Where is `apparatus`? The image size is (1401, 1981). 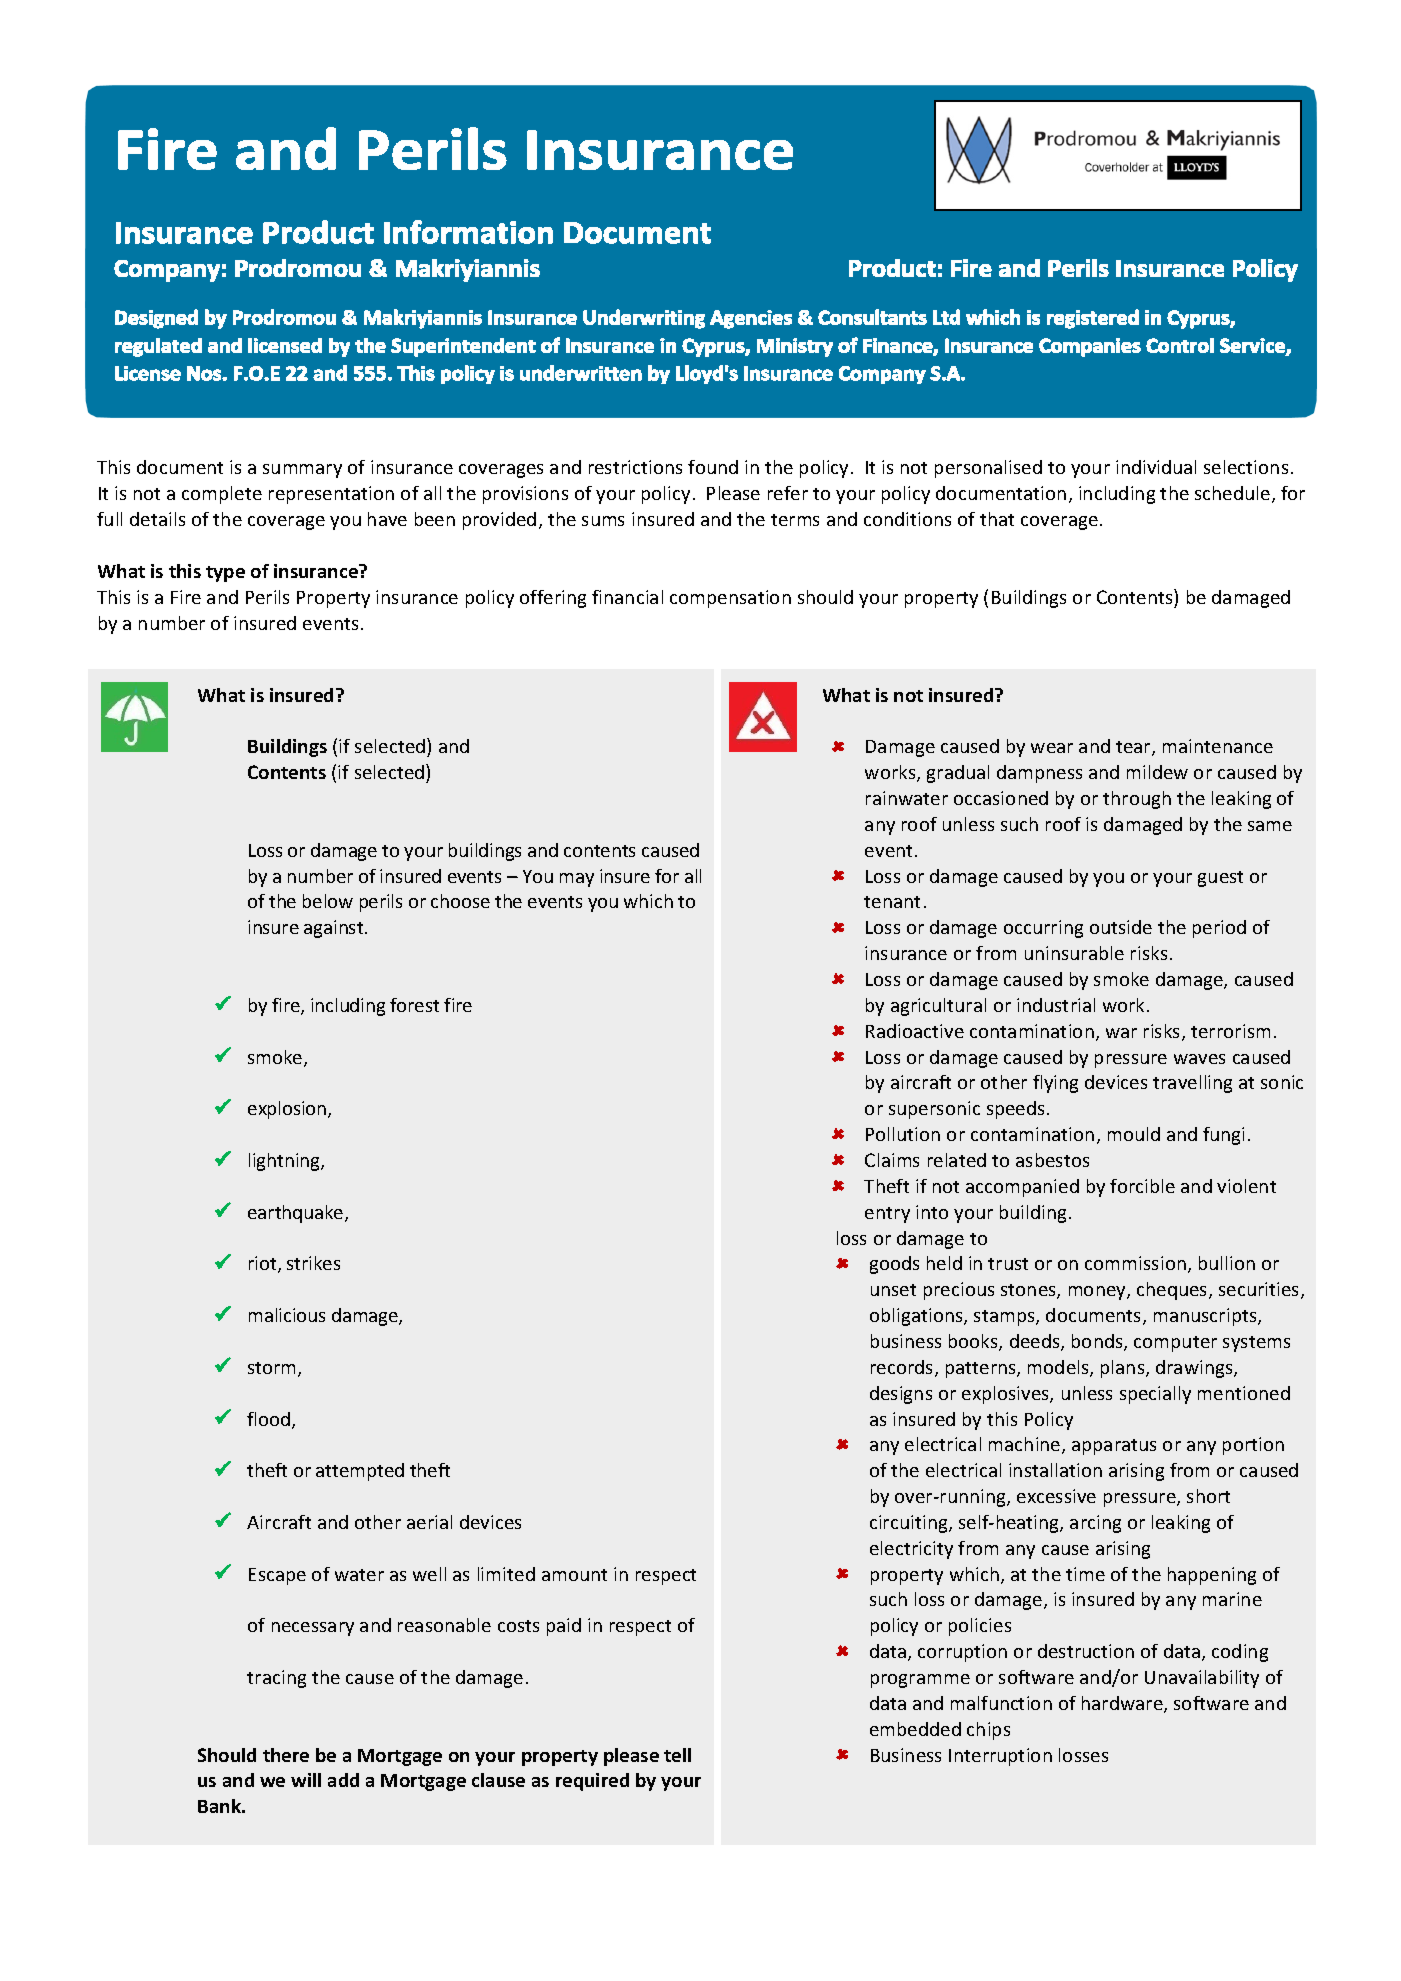 apparatus is located at coordinates (1114, 1447).
